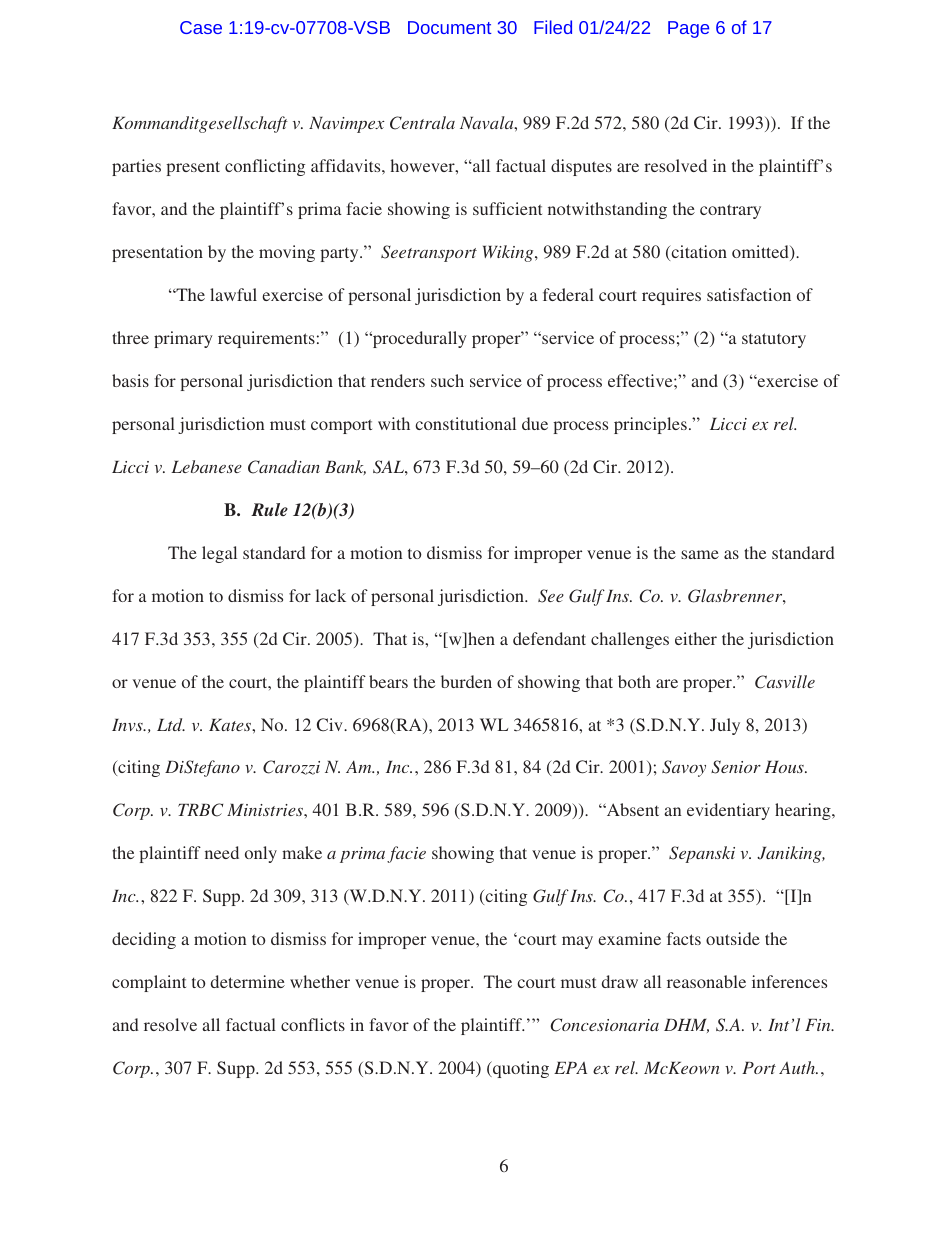 Image resolution: width=952 pixels, height=1233 pixels. What do you see at coordinates (266, 810) in the image?
I see `Ministries` at bounding box center [266, 810].
